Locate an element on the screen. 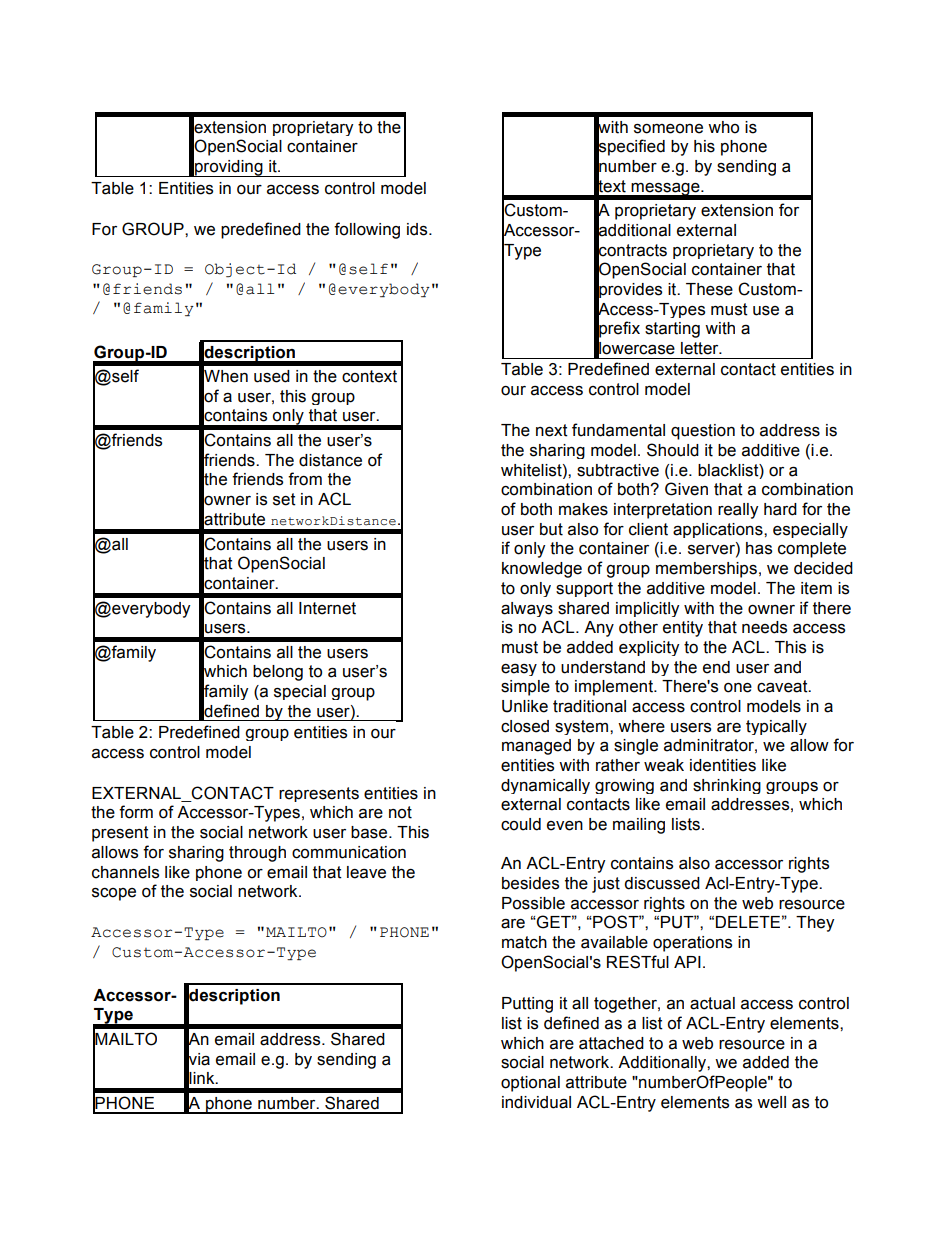  who is located at coordinates (723, 127).
